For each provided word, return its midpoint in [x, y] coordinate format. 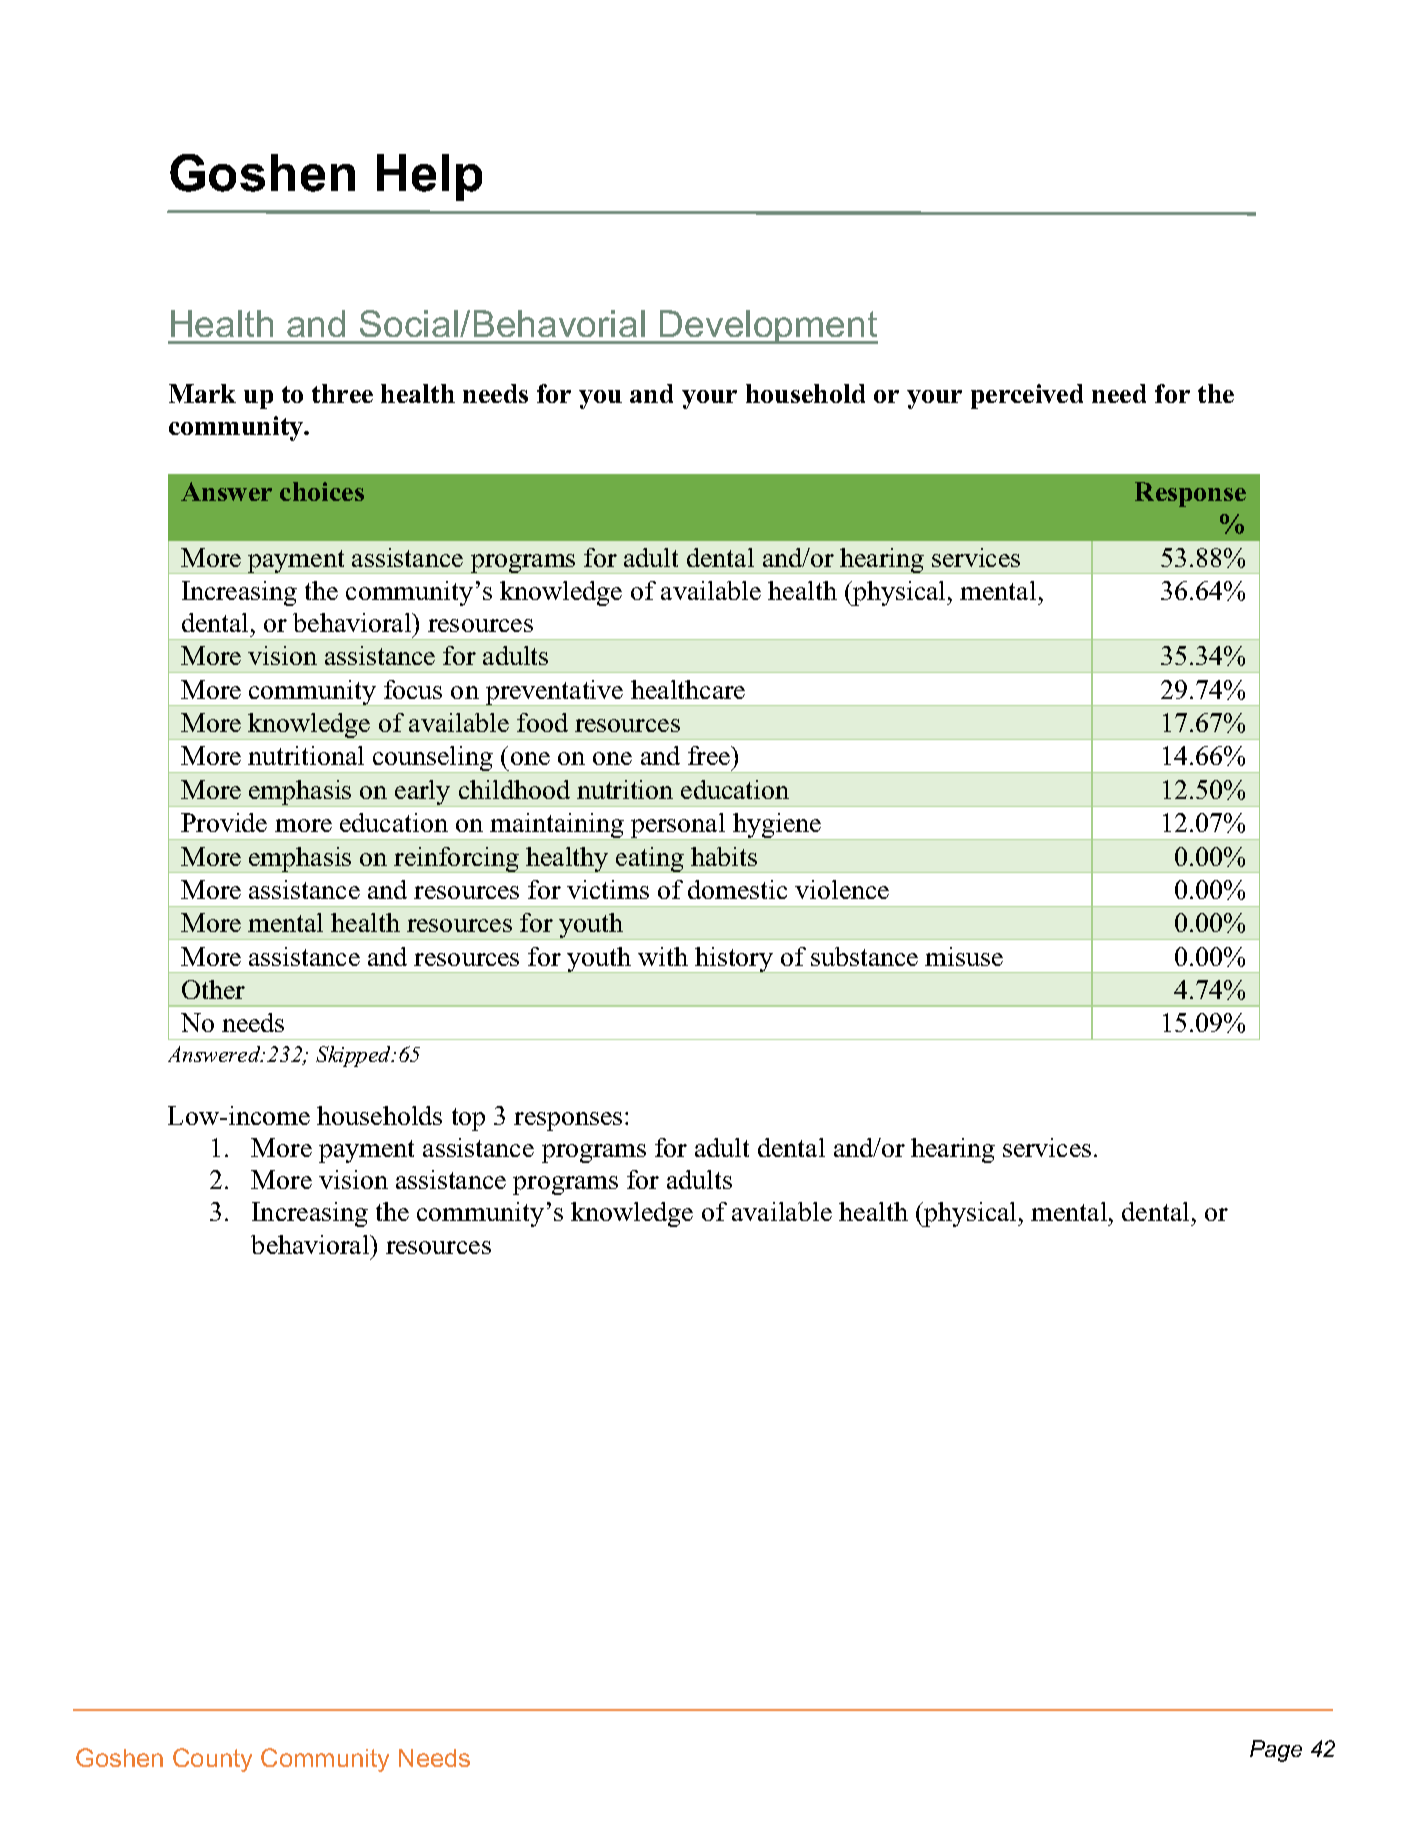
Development [768, 327]
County [212, 1760]
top [468, 1119]
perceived [1027, 396]
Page [1276, 1751]
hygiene [777, 826]
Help [429, 177]
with [663, 956]
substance [864, 956]
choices [322, 491]
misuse [964, 956]
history [734, 960]
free [710, 755]
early [423, 793]
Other [213, 989]
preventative [555, 693]
